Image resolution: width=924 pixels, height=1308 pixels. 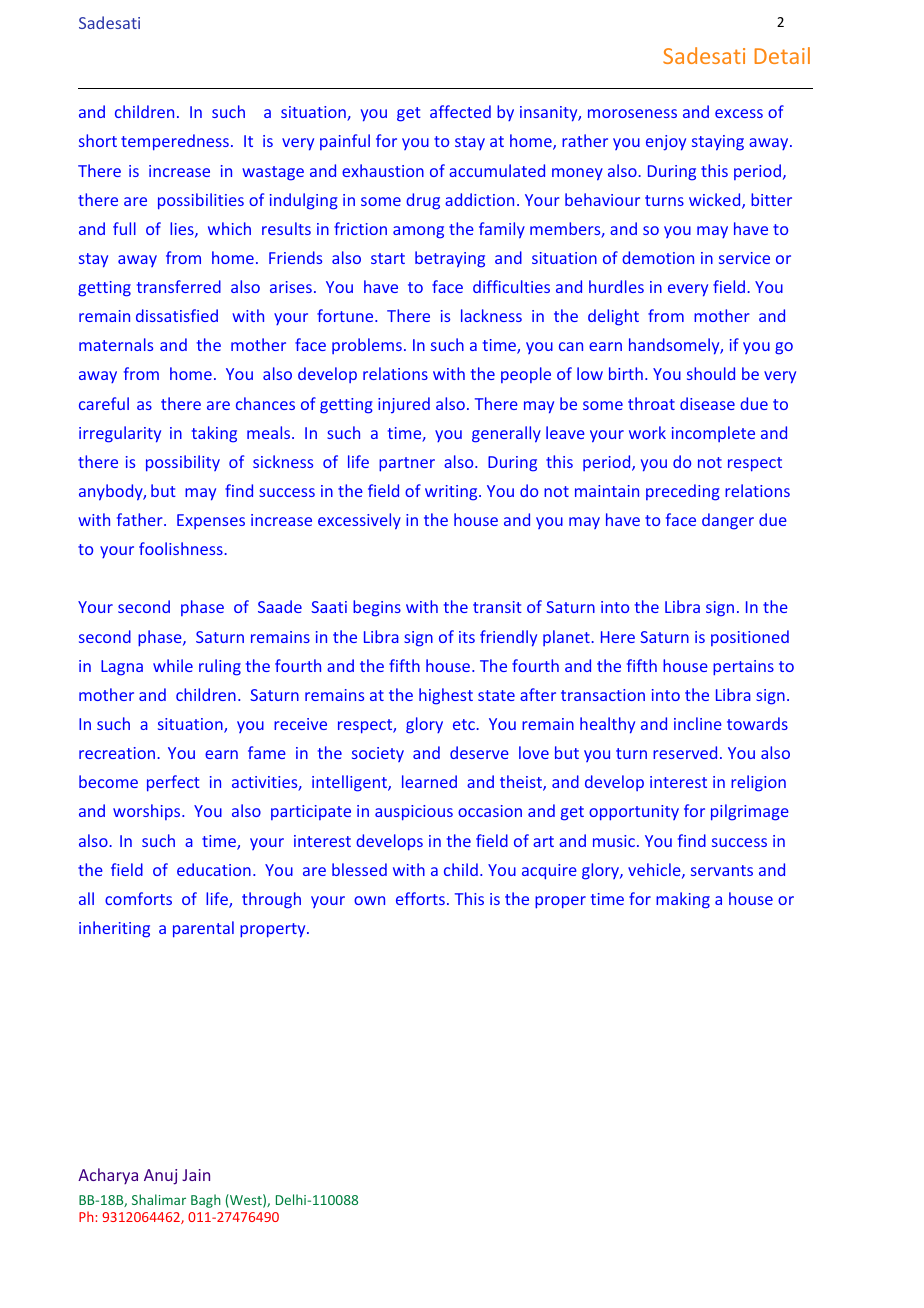 What do you see at coordinates (460, 111) in the image?
I see `affected` at bounding box center [460, 111].
